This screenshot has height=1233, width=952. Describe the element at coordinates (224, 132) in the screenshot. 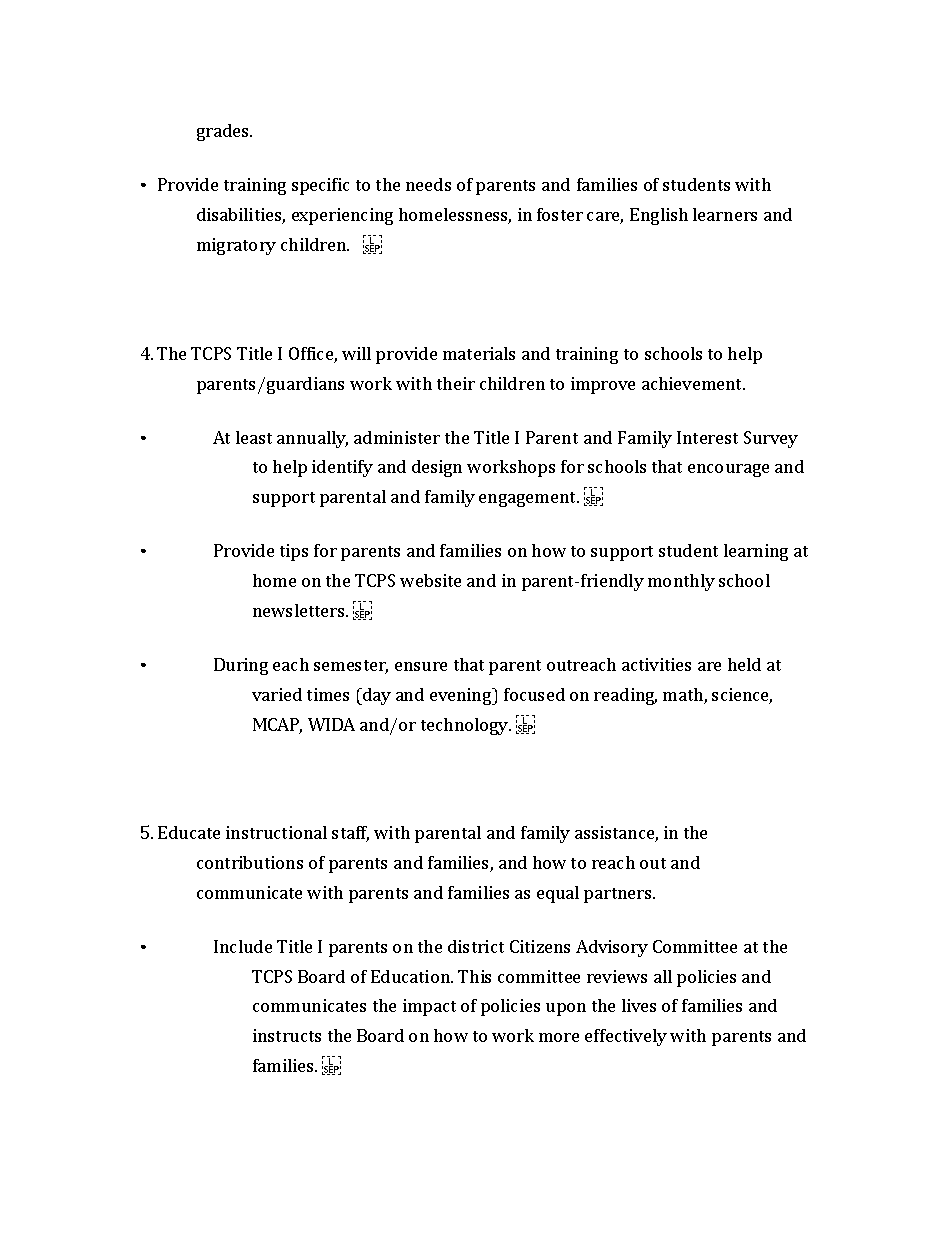

I see `grades` at that location.
